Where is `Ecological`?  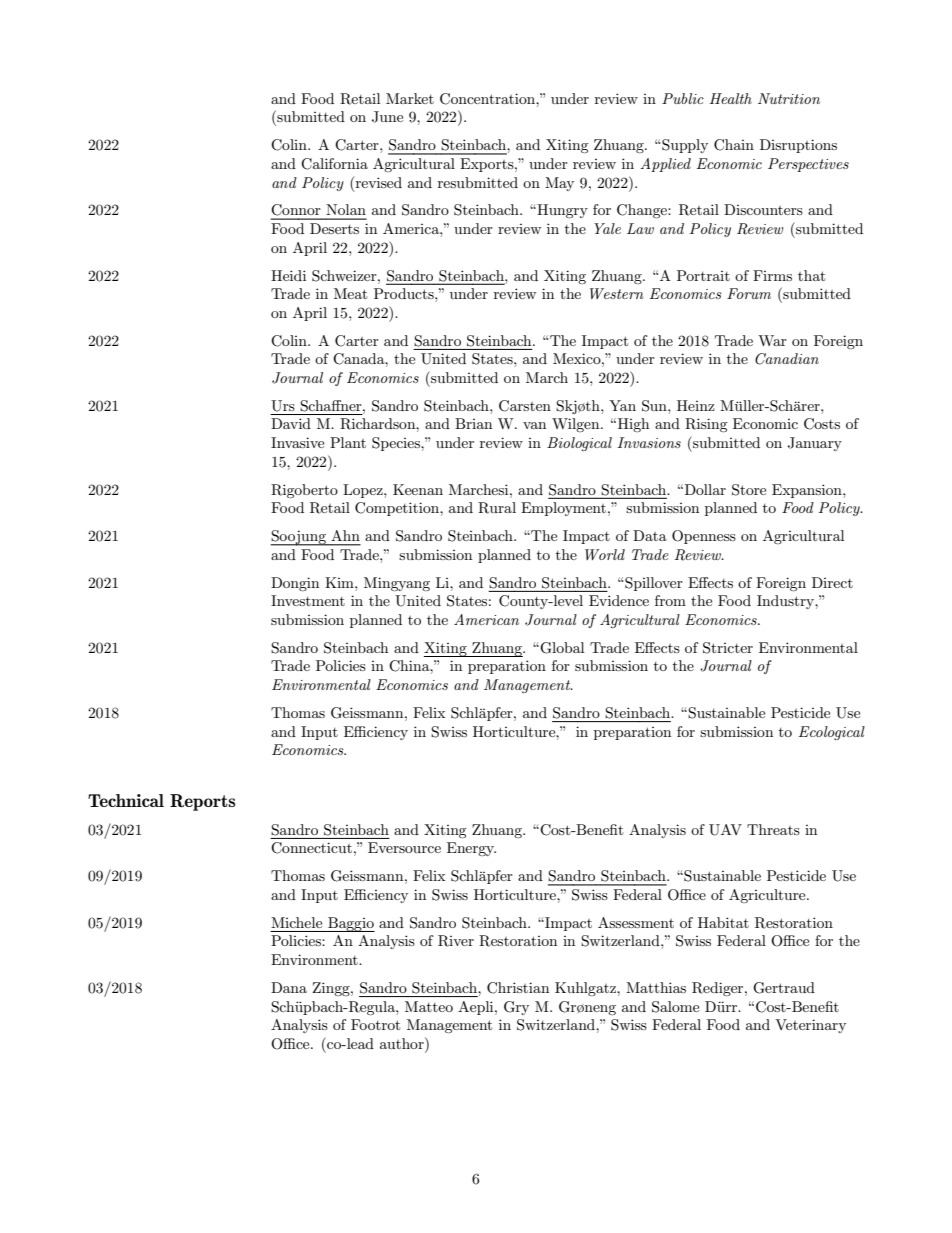
Ecological is located at coordinates (832, 733).
